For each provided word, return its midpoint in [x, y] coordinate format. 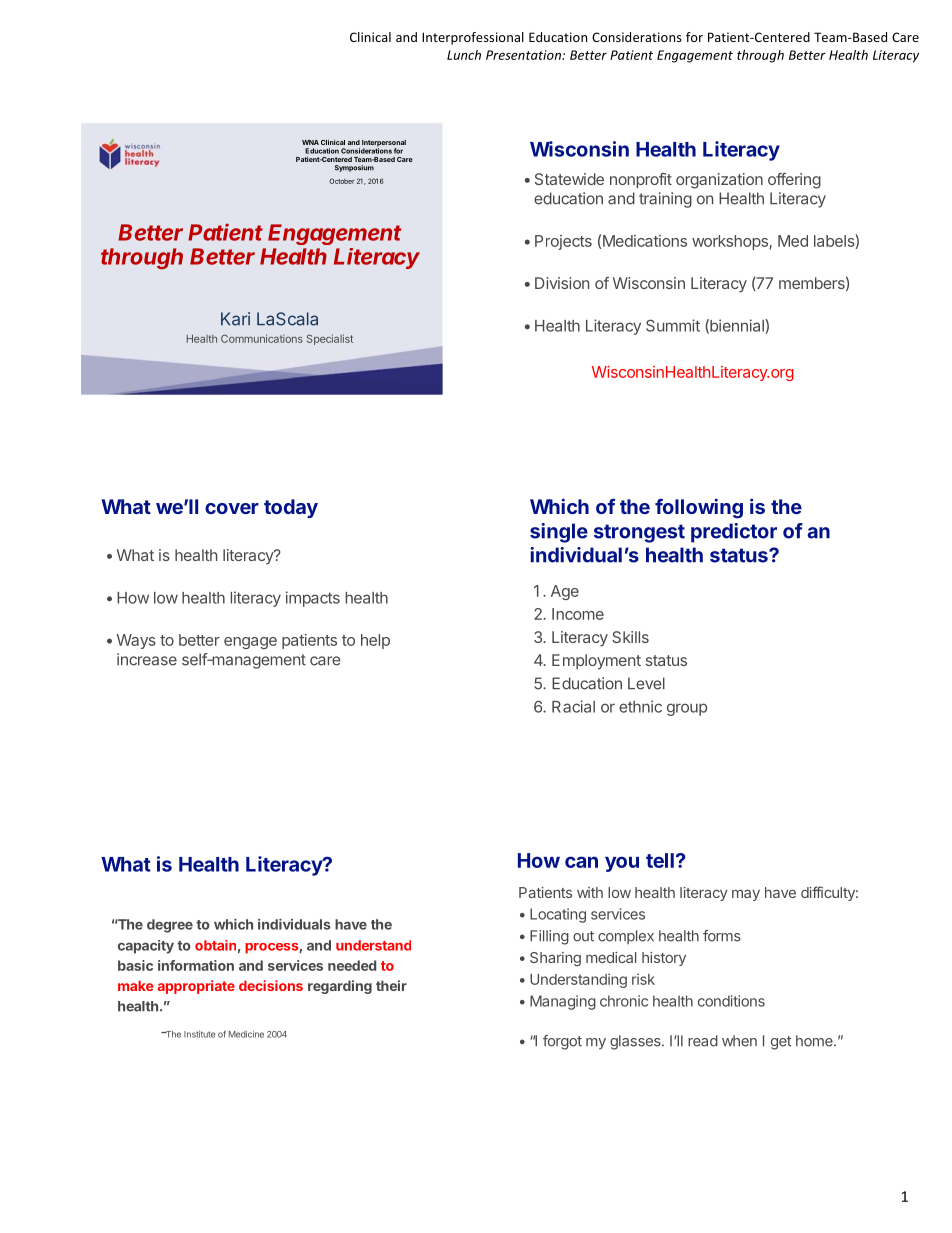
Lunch [464, 55]
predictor [734, 533]
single [559, 533]
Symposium [354, 168]
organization [719, 181]
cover [232, 508]
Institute [199, 1034]
